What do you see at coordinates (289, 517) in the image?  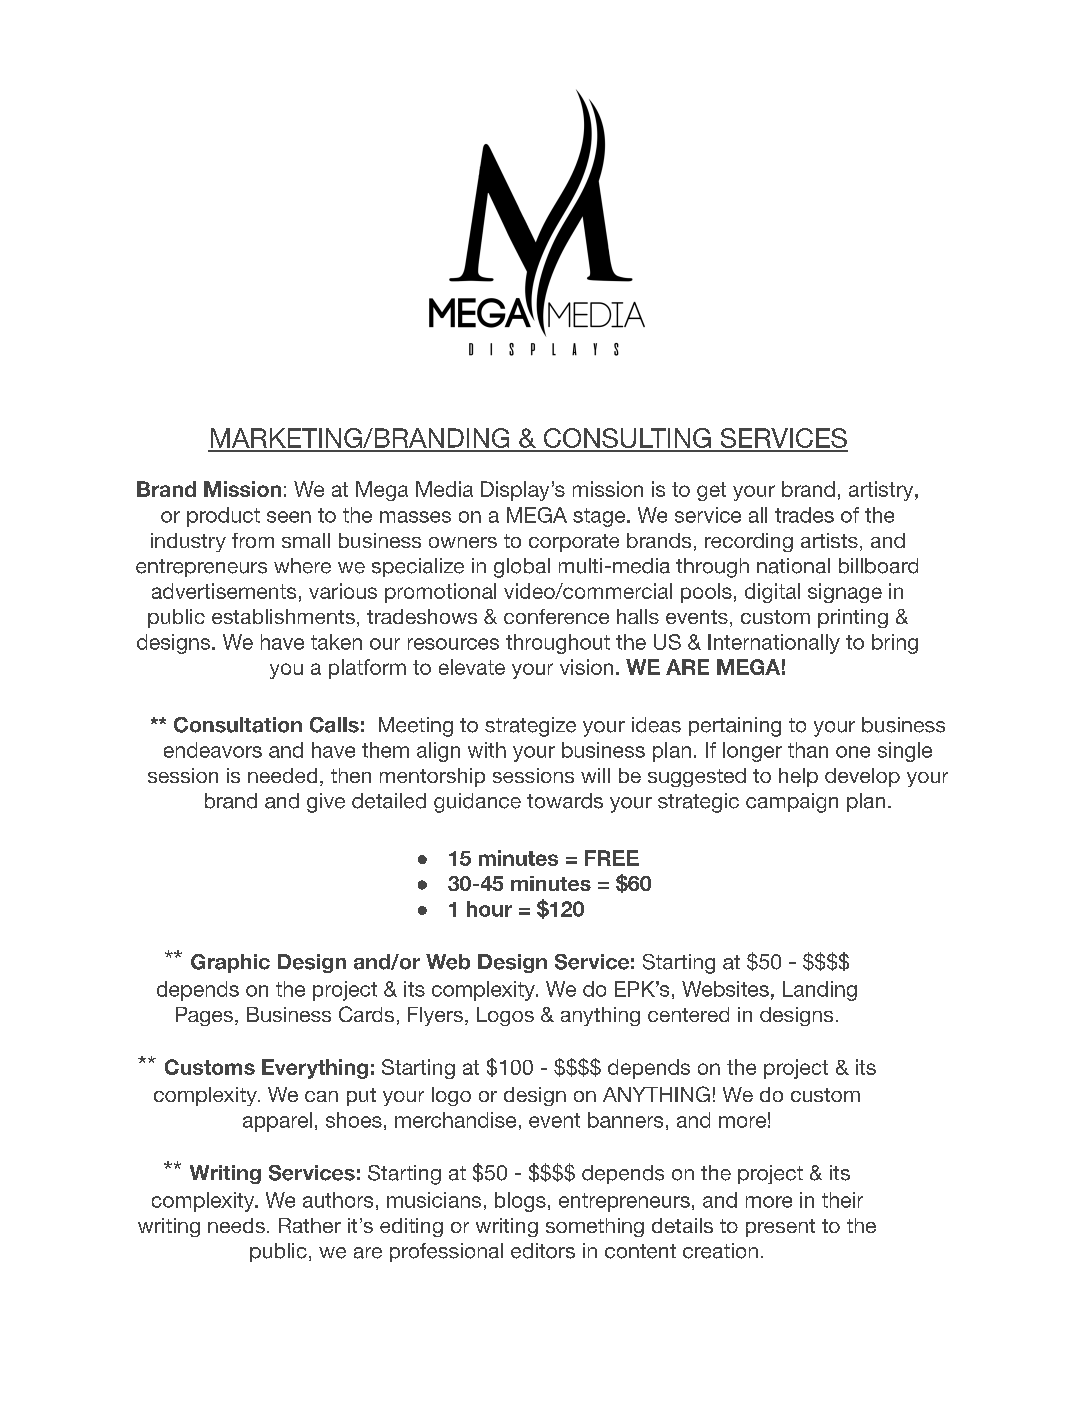 I see `seen` at bounding box center [289, 517].
